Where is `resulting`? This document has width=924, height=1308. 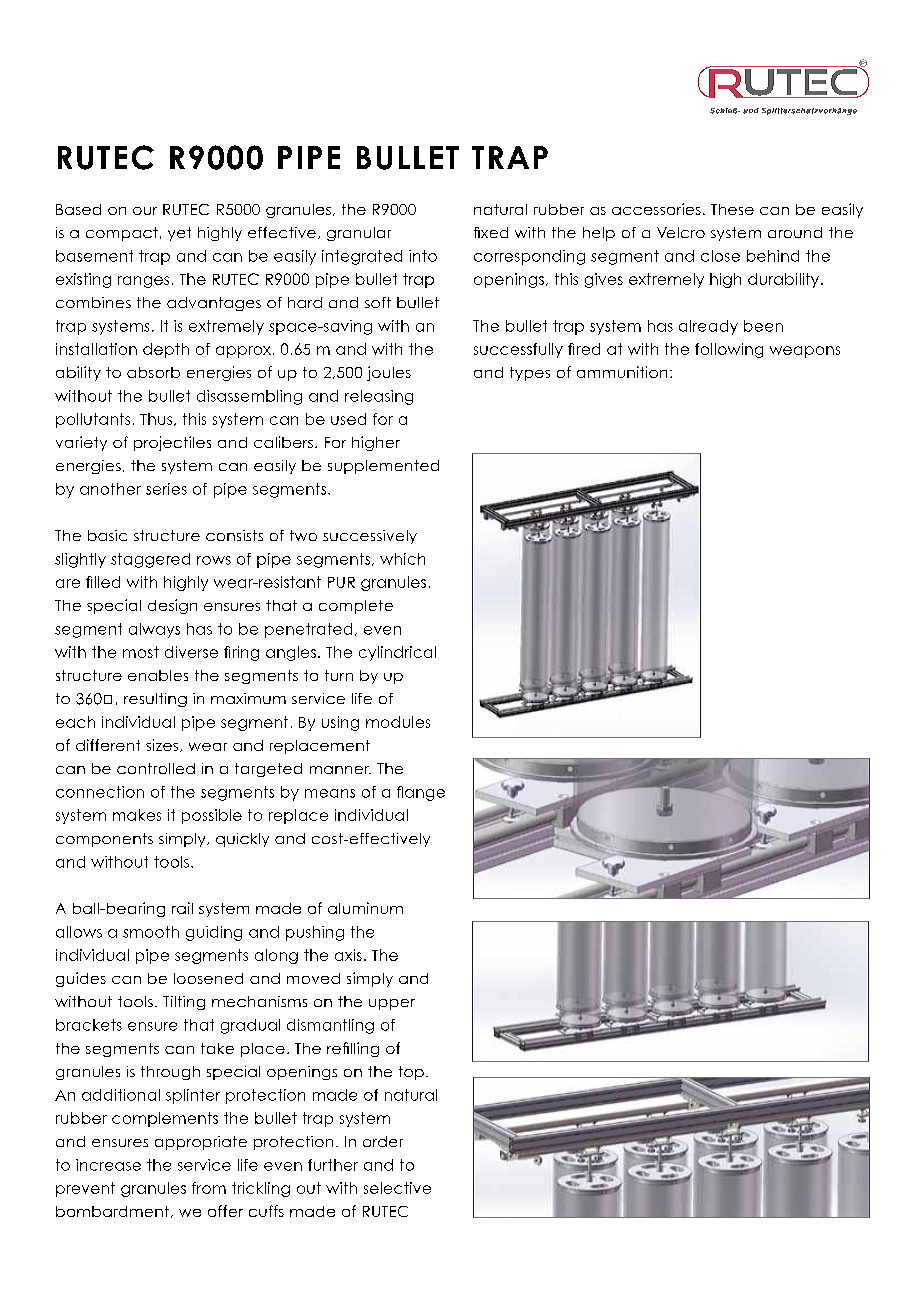
resulting is located at coordinates (155, 700).
